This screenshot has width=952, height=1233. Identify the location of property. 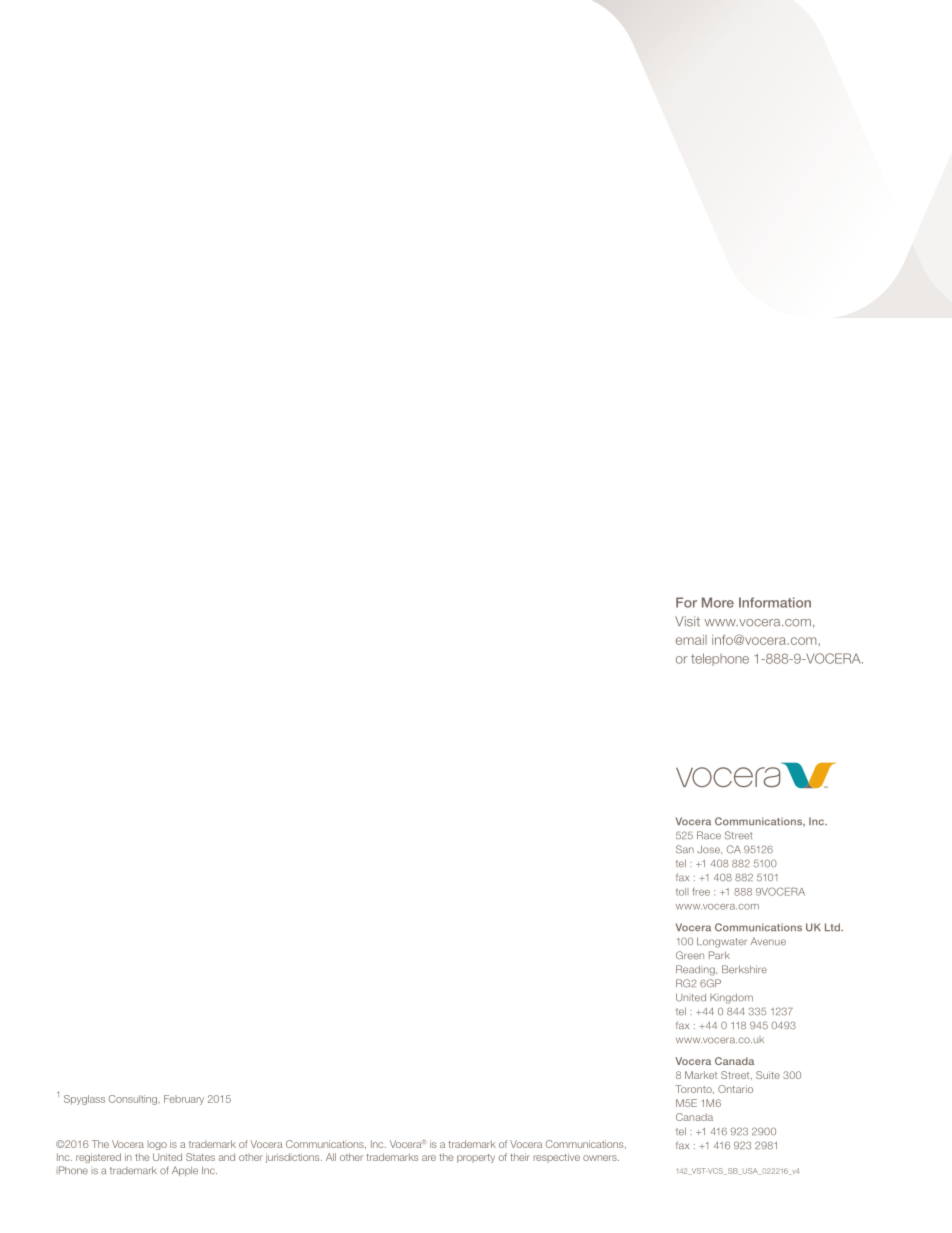
(476, 1158).
